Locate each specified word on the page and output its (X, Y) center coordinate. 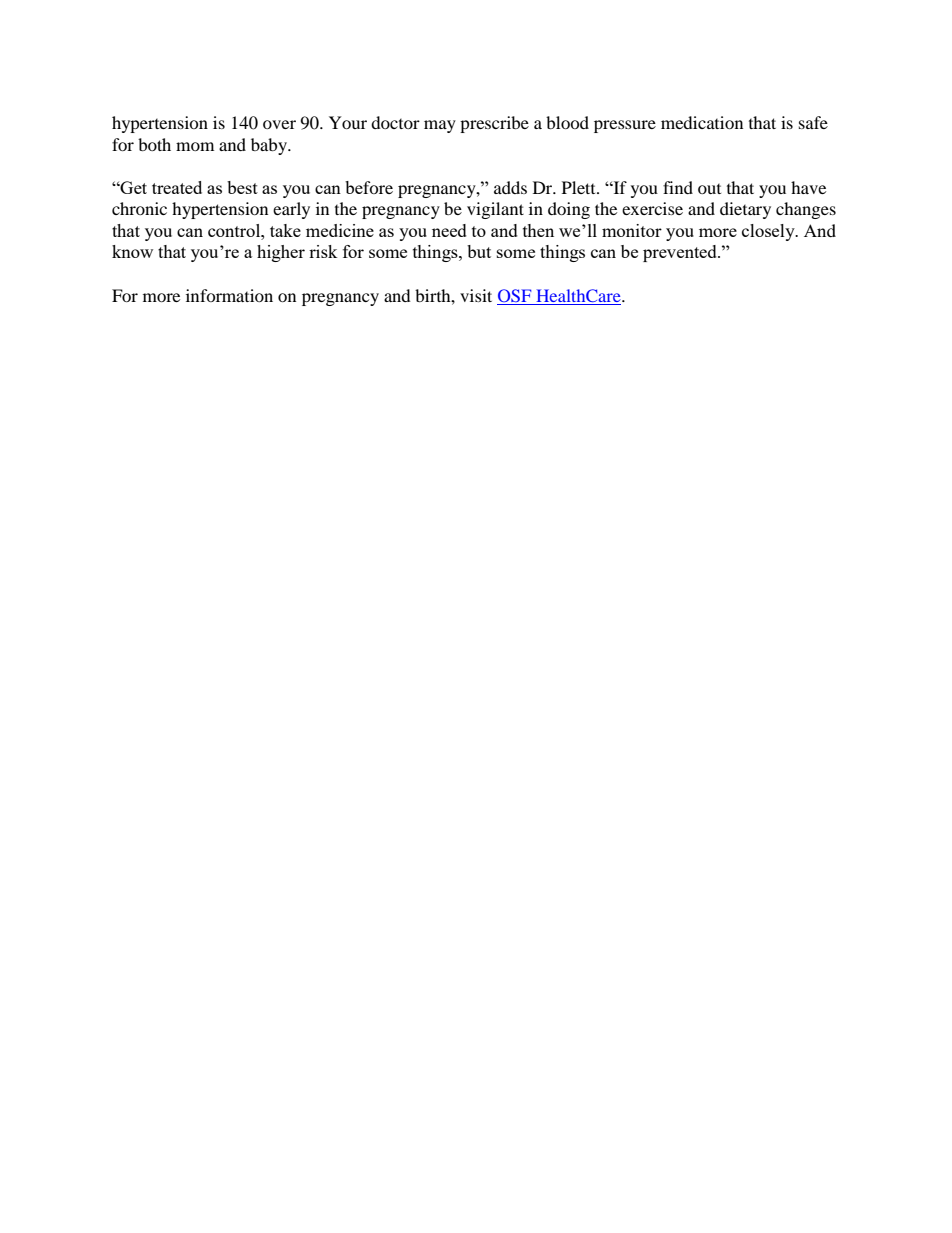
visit (476, 295)
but (479, 251)
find (678, 187)
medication (702, 122)
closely (769, 232)
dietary (745, 210)
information (229, 295)
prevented (681, 253)
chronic (139, 208)
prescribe (494, 124)
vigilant (495, 210)
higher (281, 253)
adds (510, 187)
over (279, 124)
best (242, 187)
